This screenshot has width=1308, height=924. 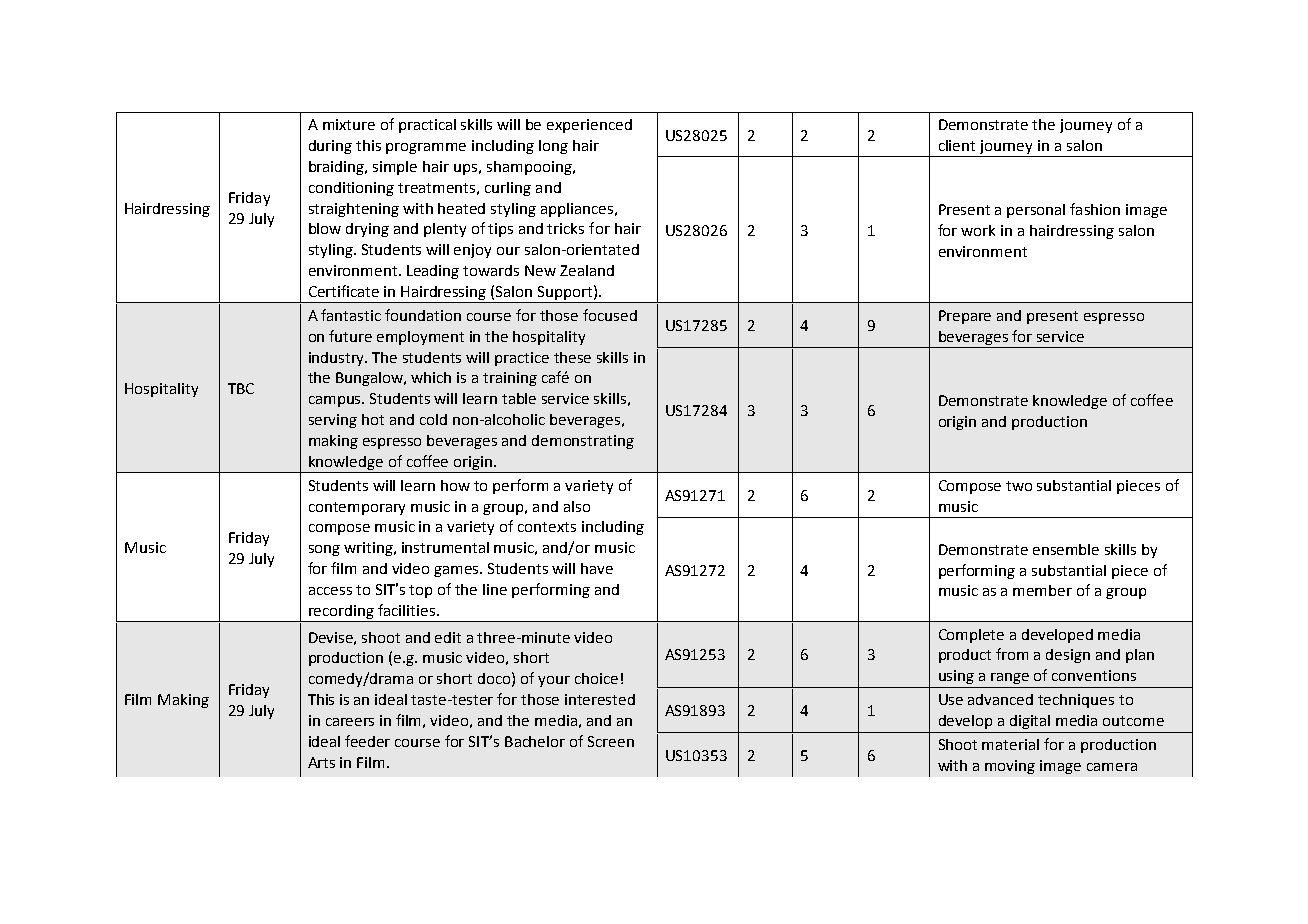 I want to click on feeder, so click(x=367, y=741).
